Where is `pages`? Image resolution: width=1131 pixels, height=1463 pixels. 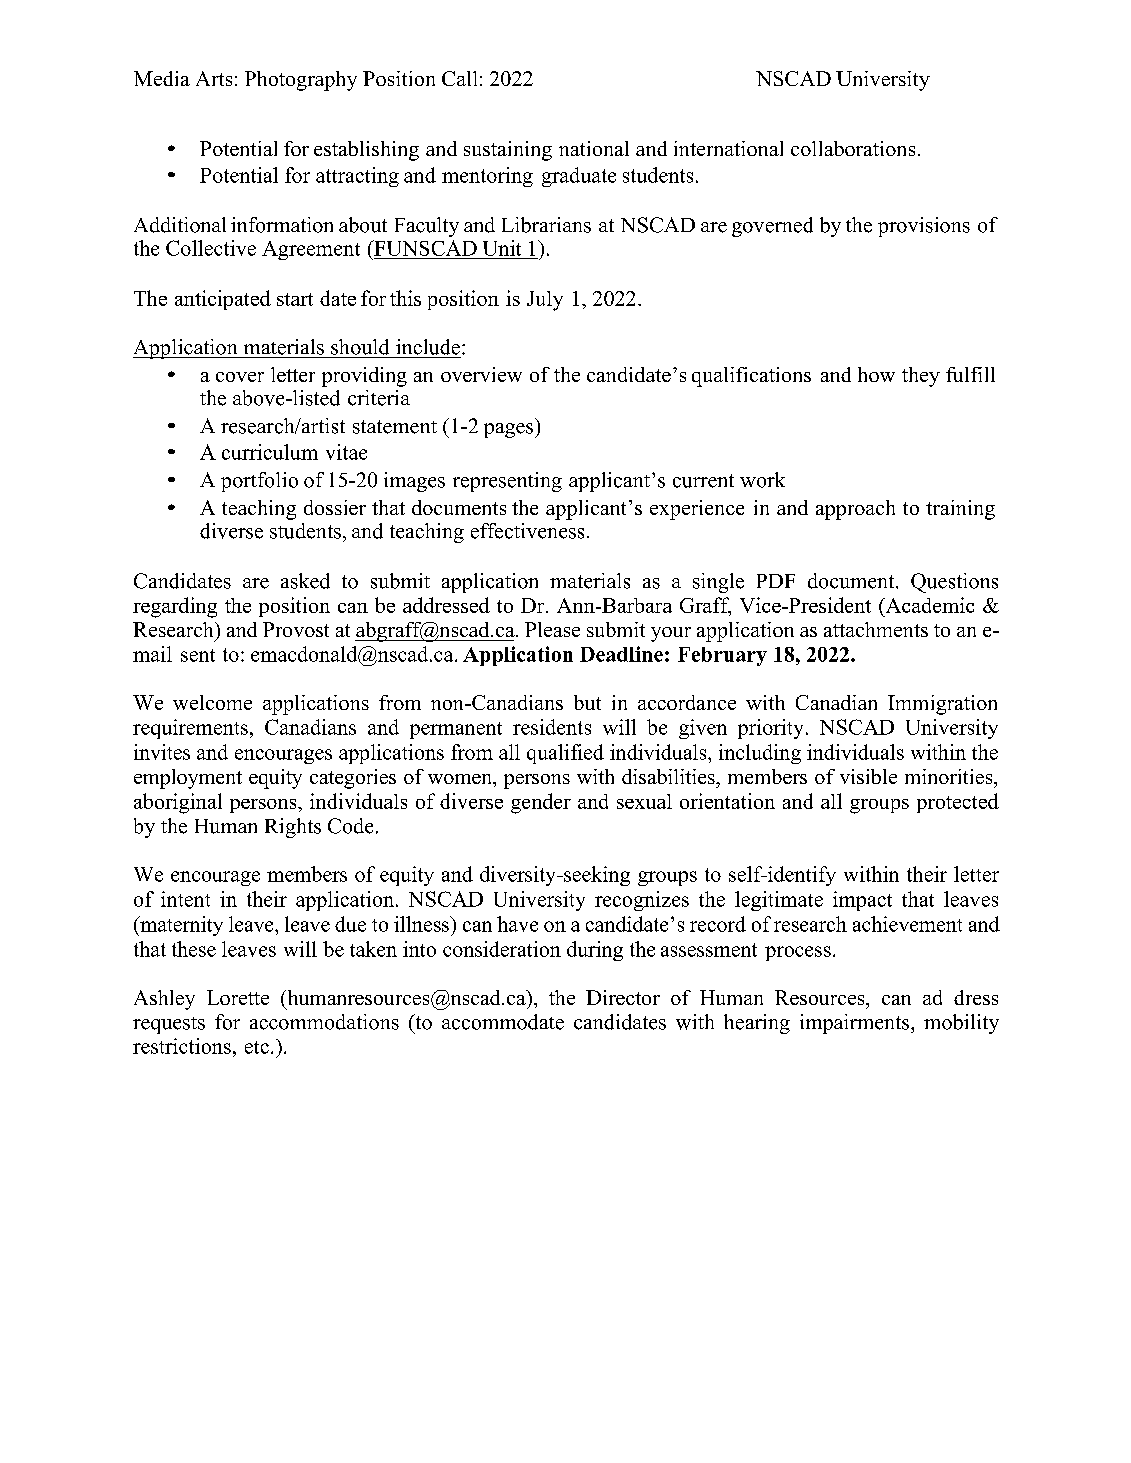
pages is located at coordinates (510, 430).
